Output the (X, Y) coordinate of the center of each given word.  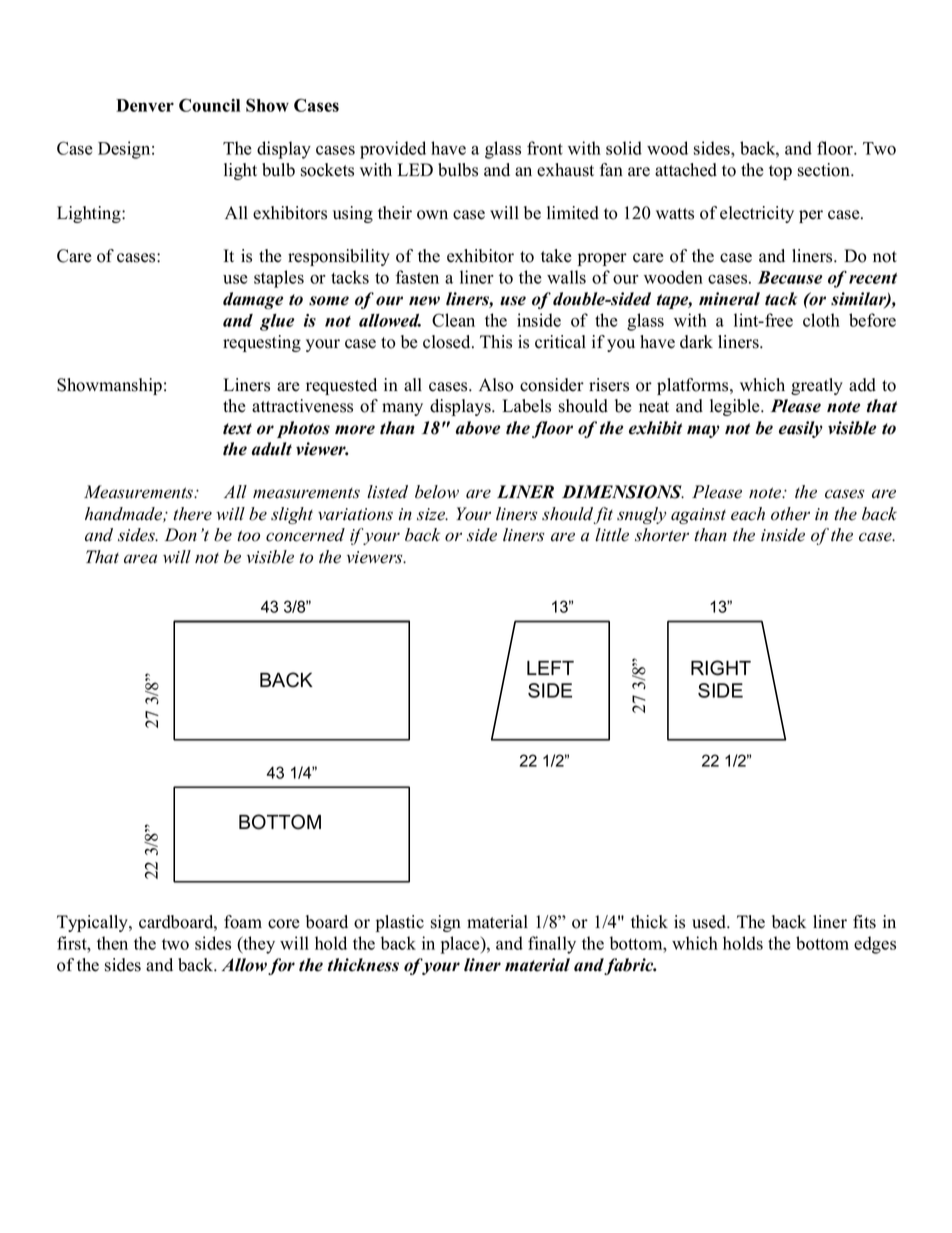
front (545, 148)
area (140, 559)
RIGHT (721, 668)
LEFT (550, 668)
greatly (817, 386)
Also (496, 385)
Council (209, 105)
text (237, 429)
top (780, 172)
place (461, 945)
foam (243, 922)
